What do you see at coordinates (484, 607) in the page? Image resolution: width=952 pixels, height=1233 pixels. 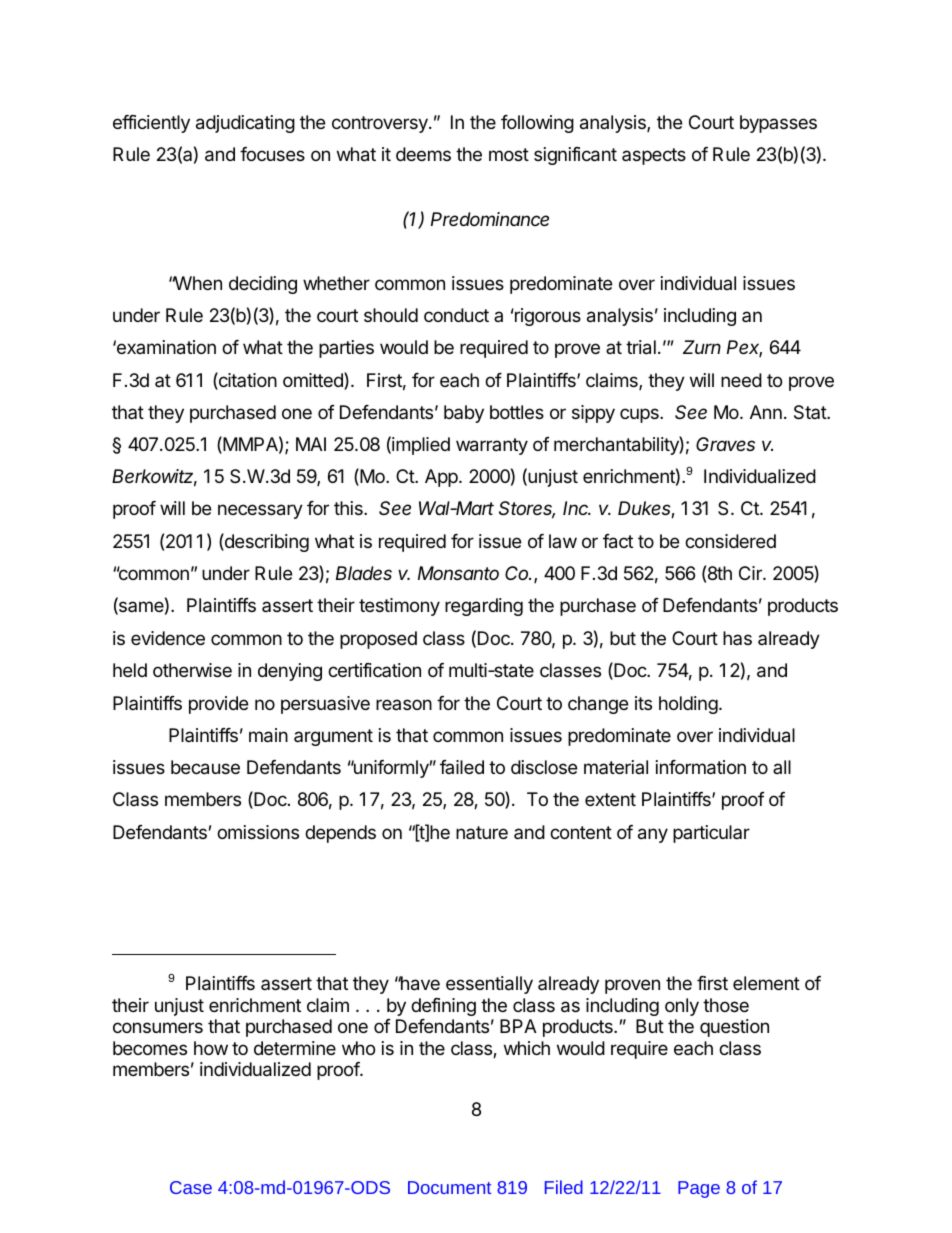 I see `regarding` at bounding box center [484, 607].
